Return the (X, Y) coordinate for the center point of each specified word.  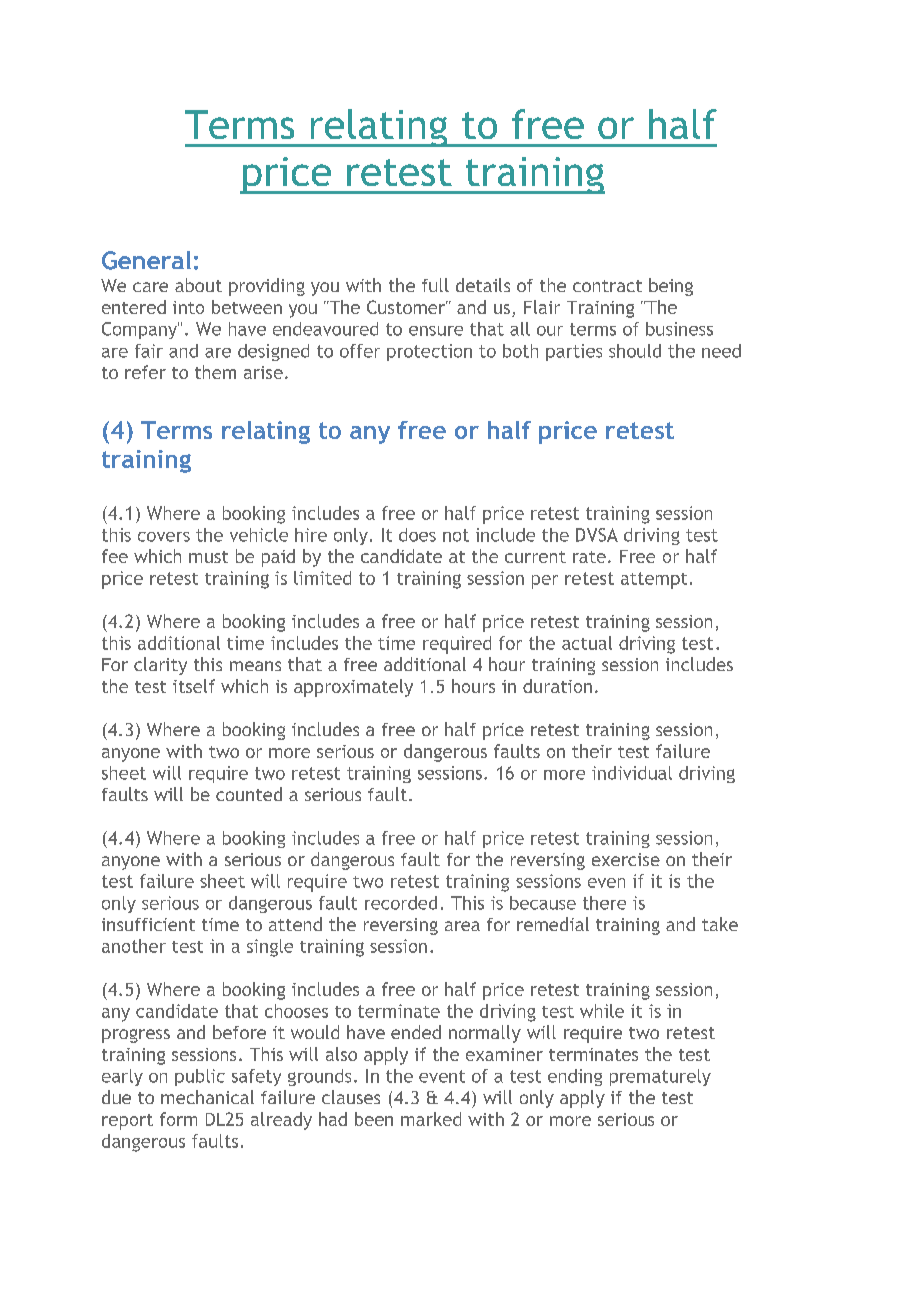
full (435, 285)
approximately (353, 688)
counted (249, 794)
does (417, 535)
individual (632, 773)
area (462, 926)
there (604, 903)
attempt (654, 580)
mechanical (207, 1097)
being (671, 287)
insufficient (148, 924)
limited (322, 578)
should (635, 351)
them (215, 372)
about (198, 285)
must (208, 557)
